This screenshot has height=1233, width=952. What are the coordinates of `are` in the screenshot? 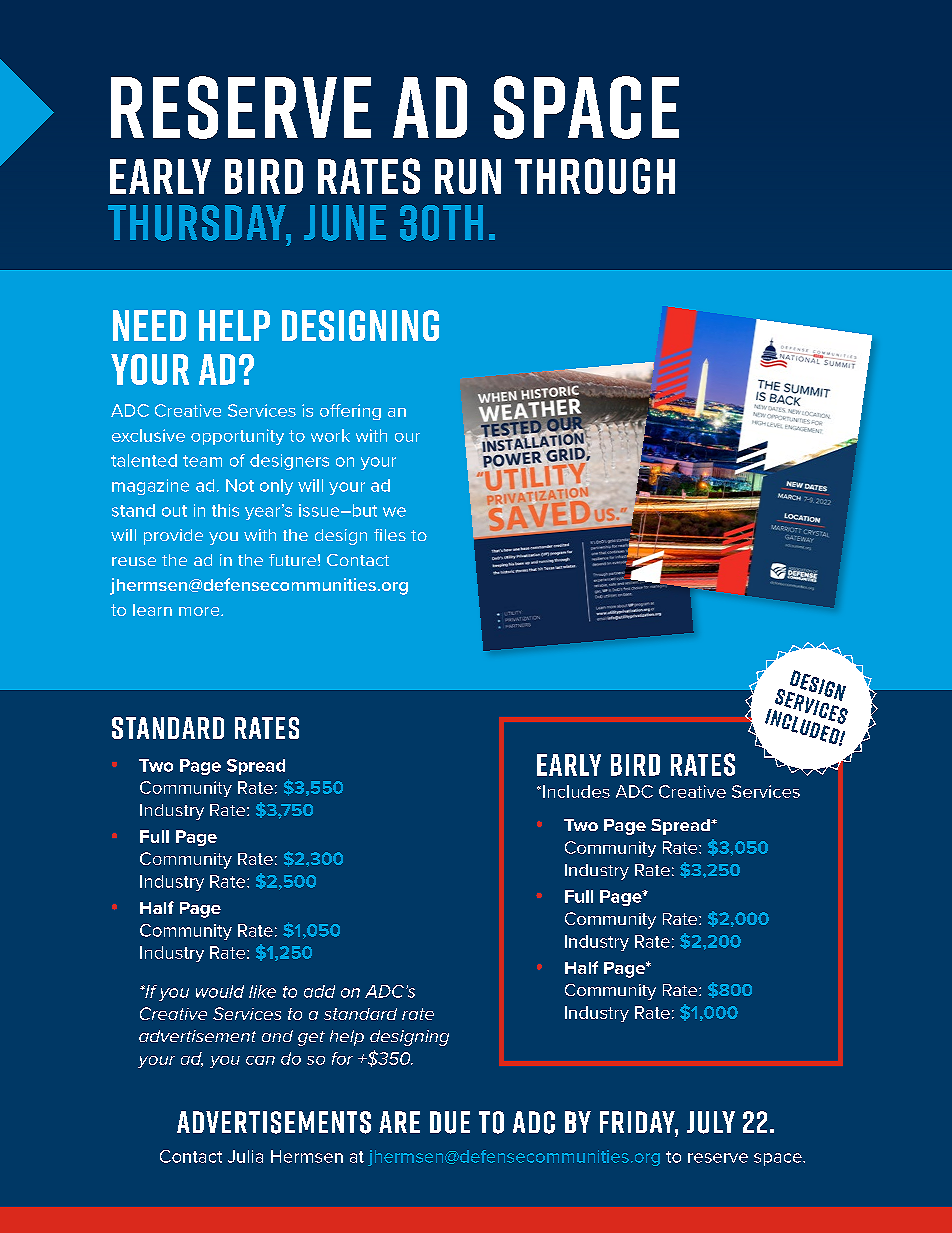 It's located at (399, 1122).
